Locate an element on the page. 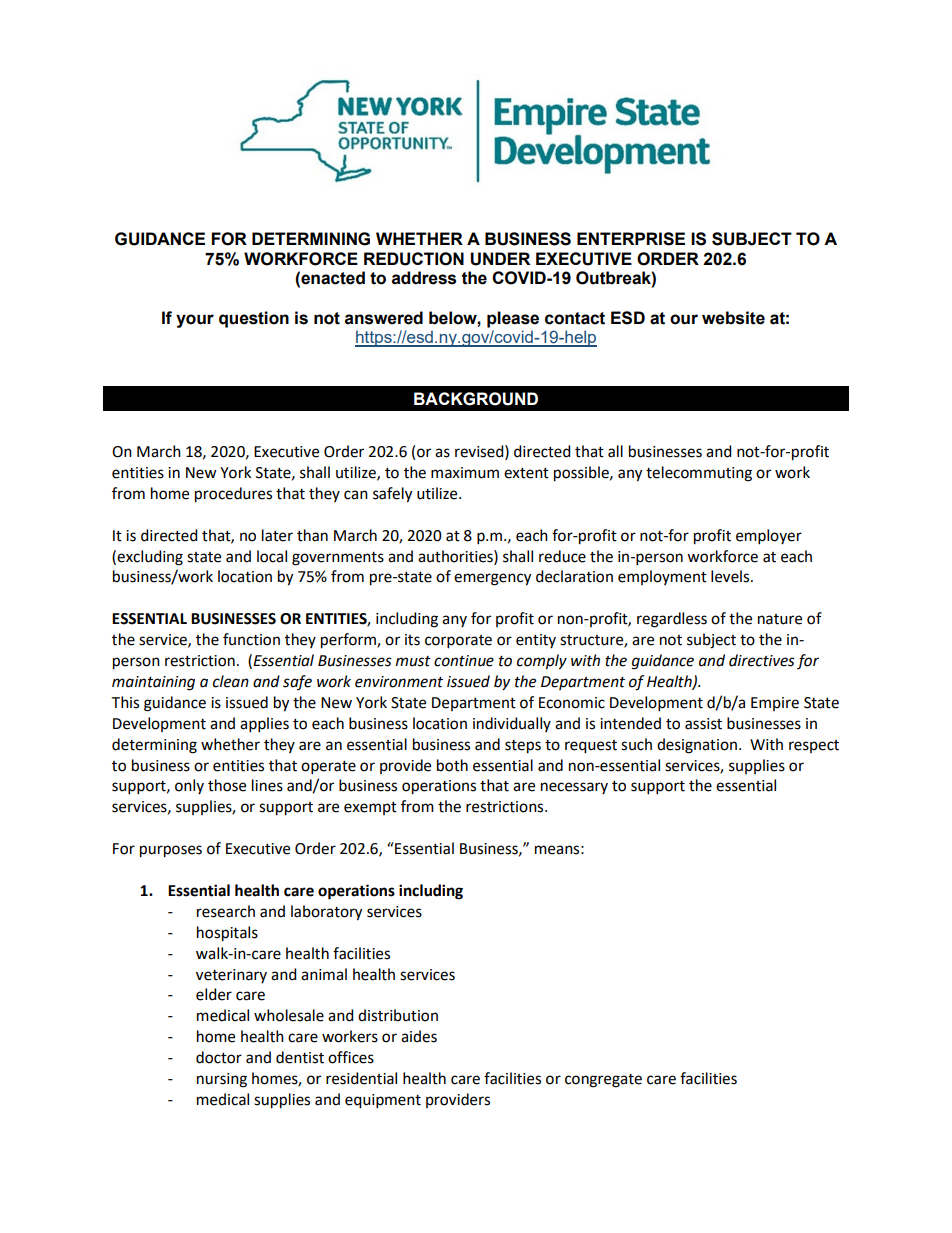 The image size is (952, 1233). designation is located at coordinates (697, 746).
